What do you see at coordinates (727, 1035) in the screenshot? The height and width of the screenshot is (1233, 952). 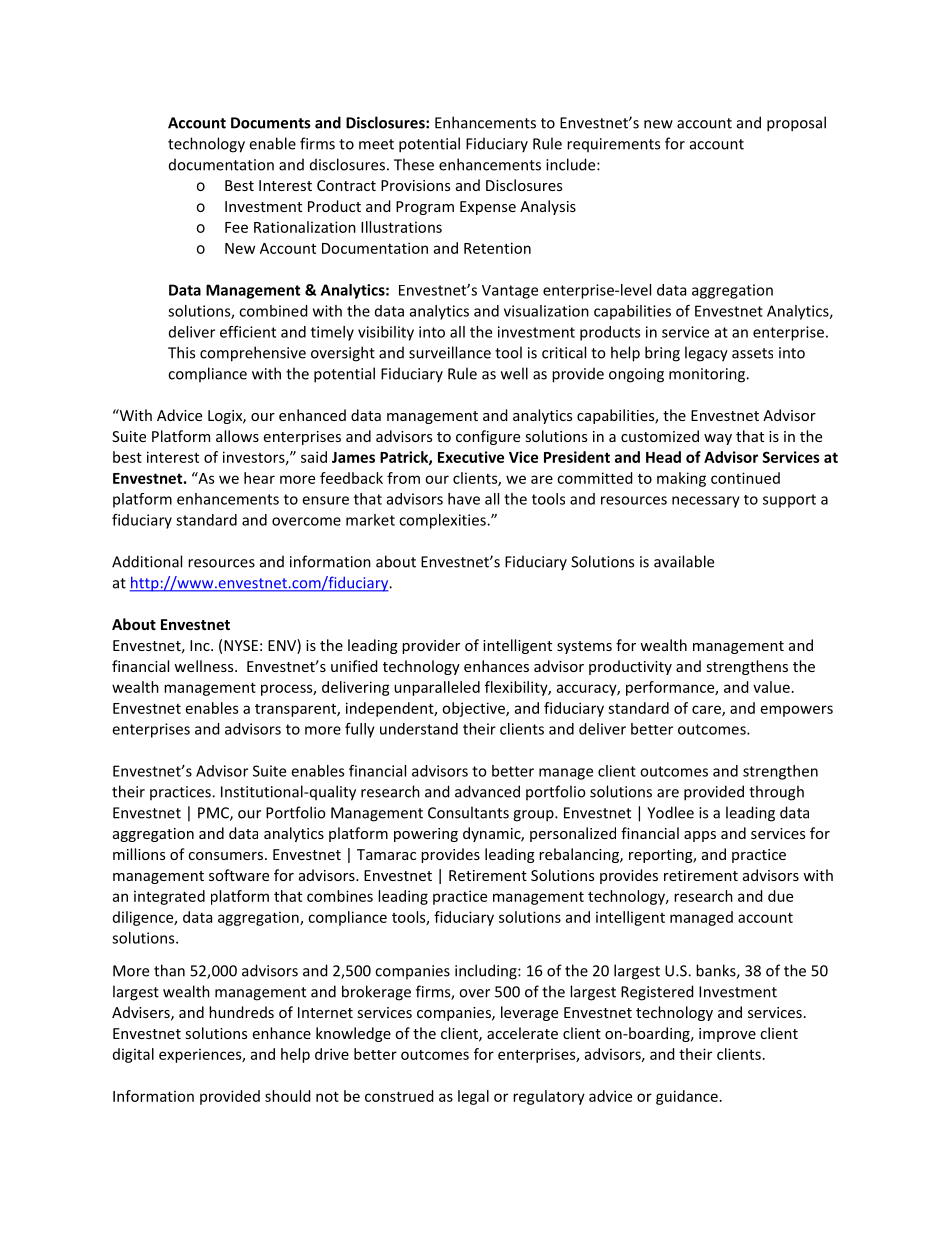 I see `improve` at bounding box center [727, 1035].
